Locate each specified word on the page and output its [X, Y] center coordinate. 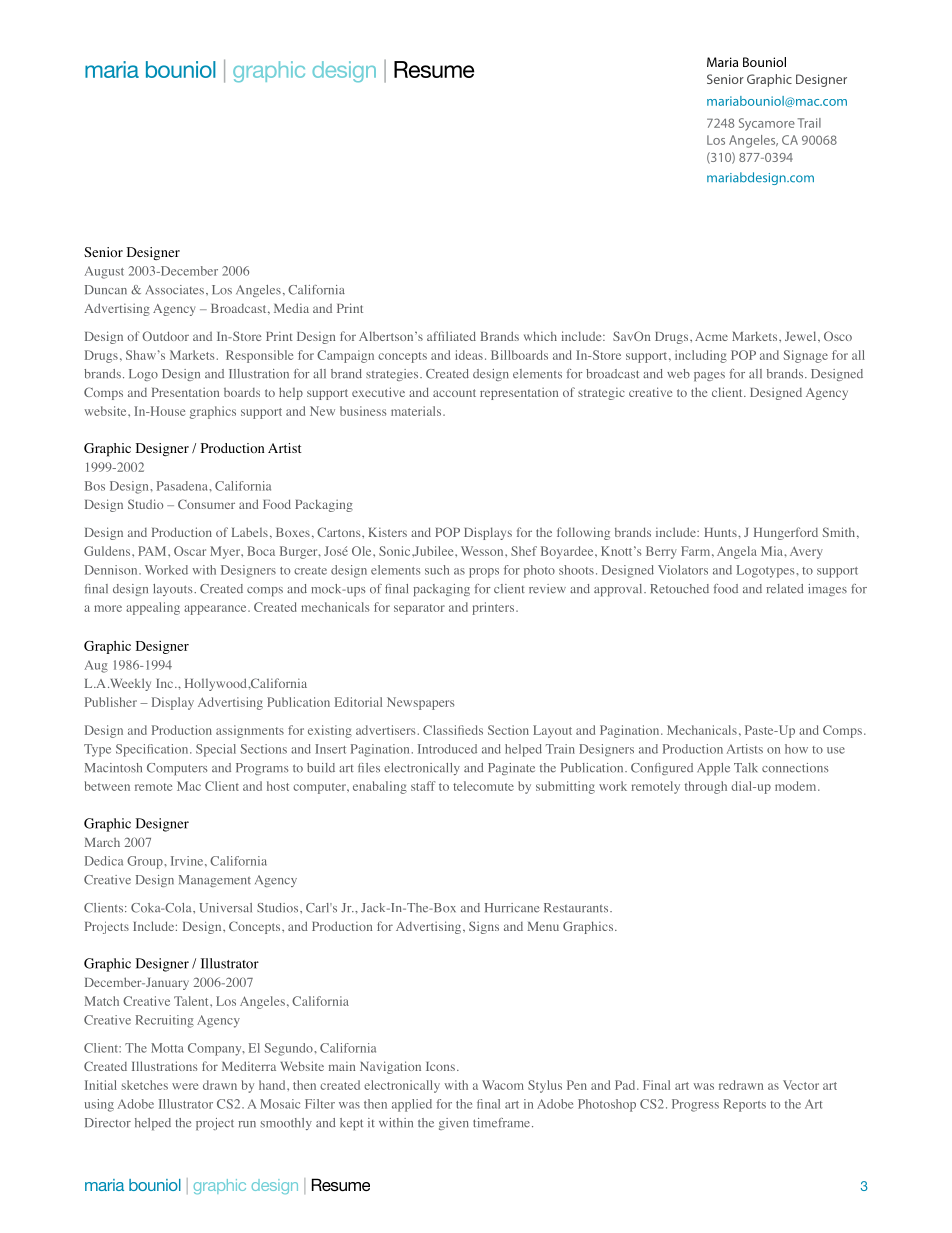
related [785, 589]
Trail [809, 123]
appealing [153, 608]
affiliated [451, 336]
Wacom [503, 1085]
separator [419, 609]
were [185, 1086]
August [104, 272]
